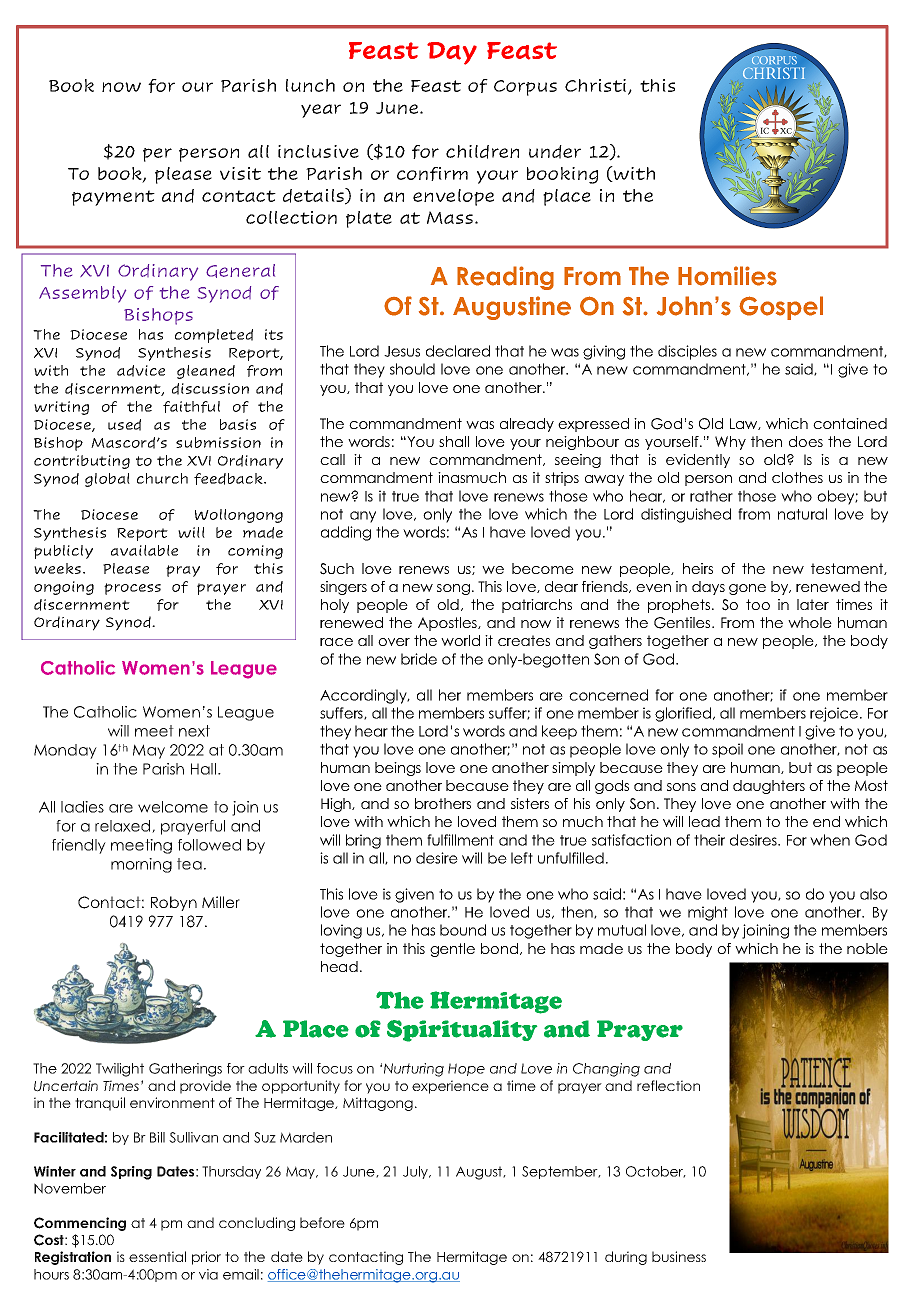 This image has width=924, height=1308. Describe the element at coordinates (157, 1256) in the image. I see `essential` at that location.
